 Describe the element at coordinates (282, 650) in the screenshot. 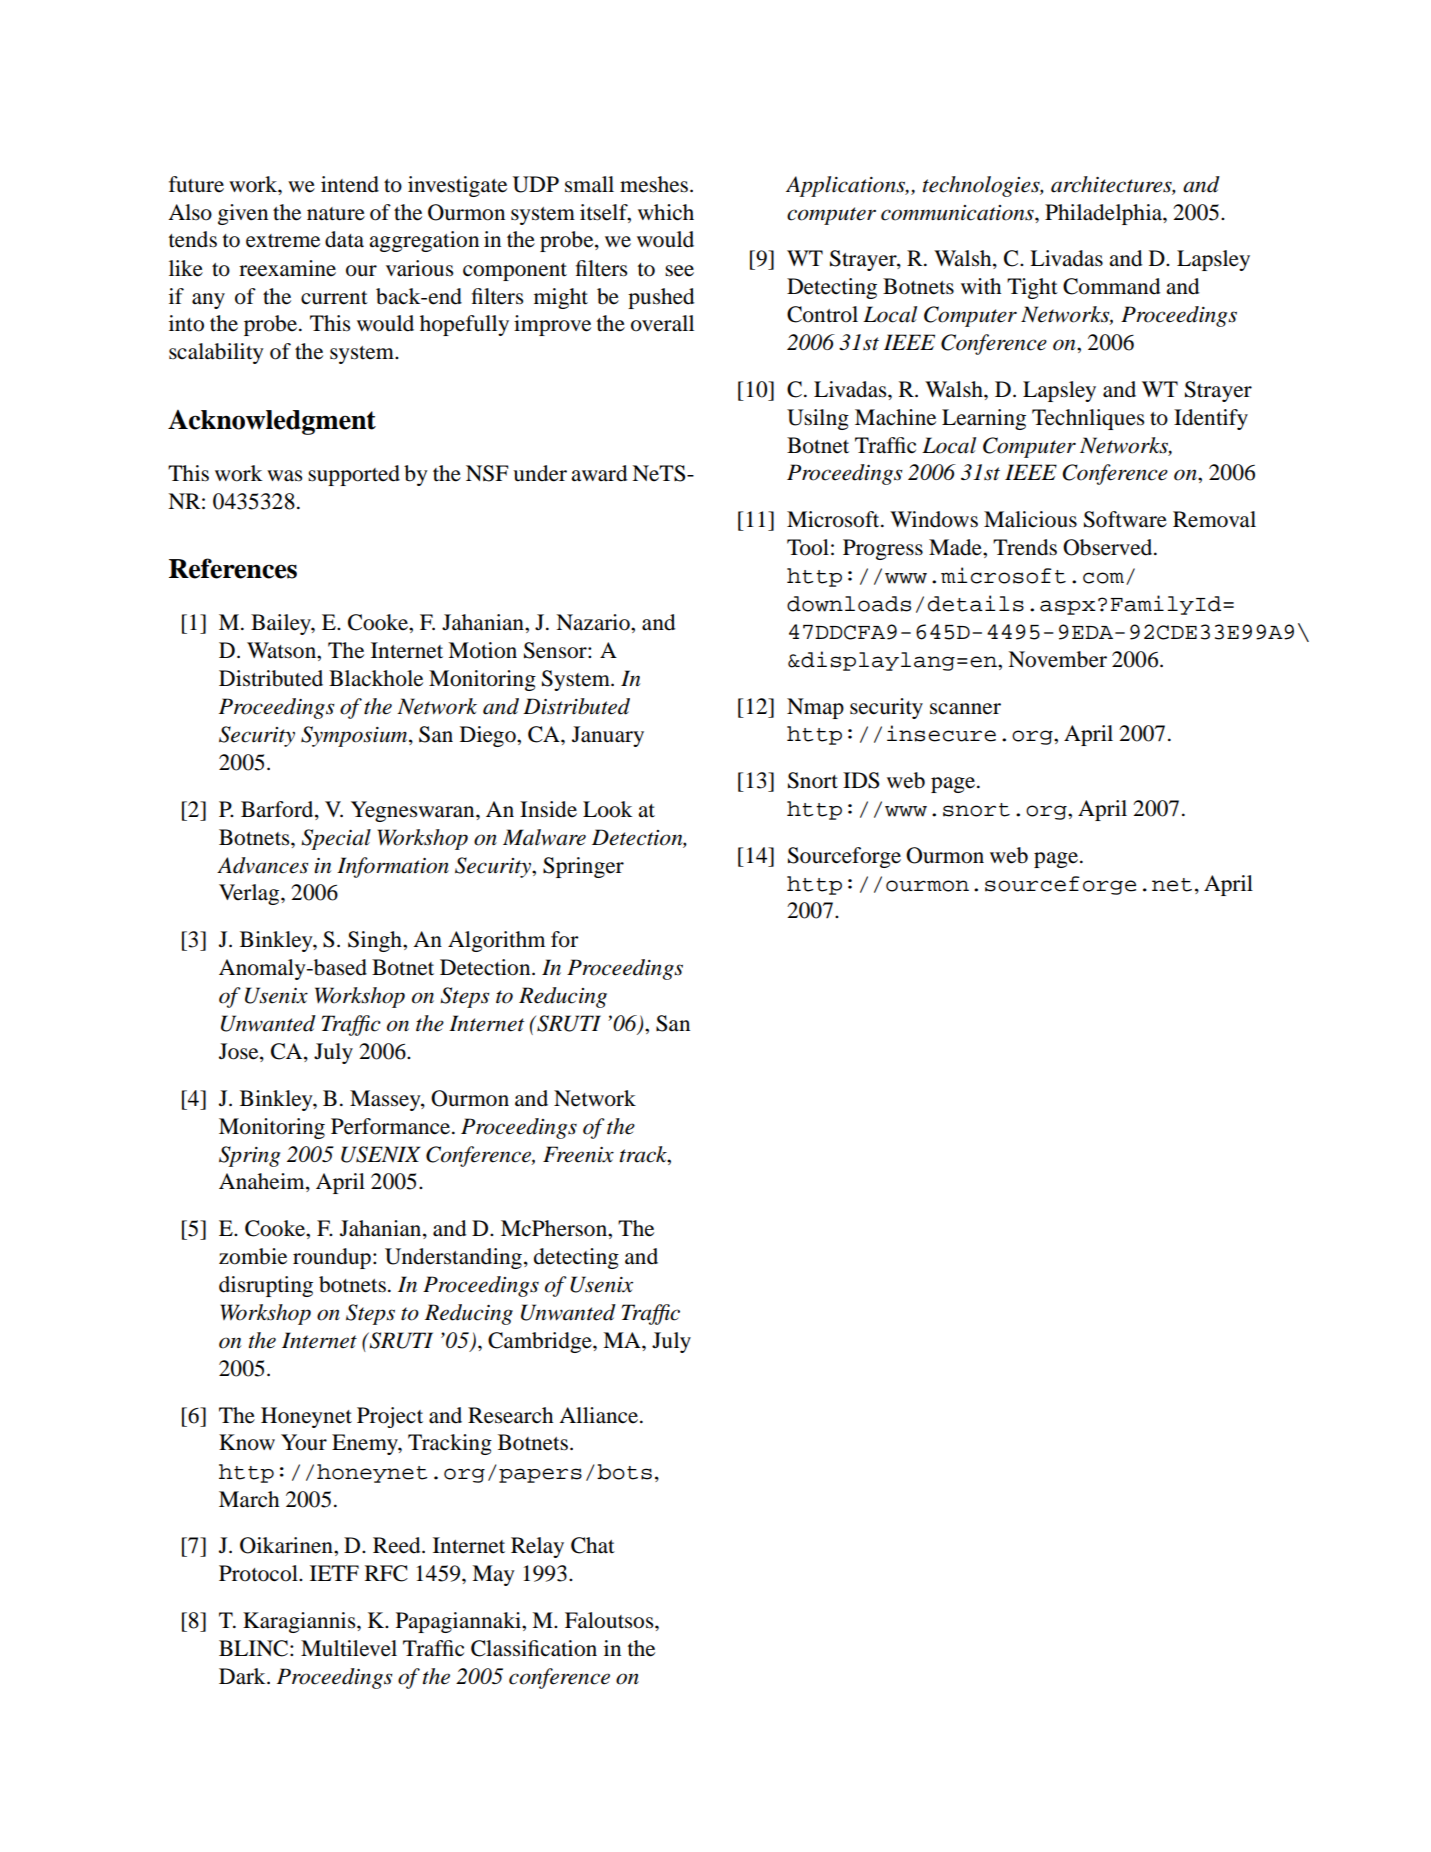

I see `Watson` at that location.
